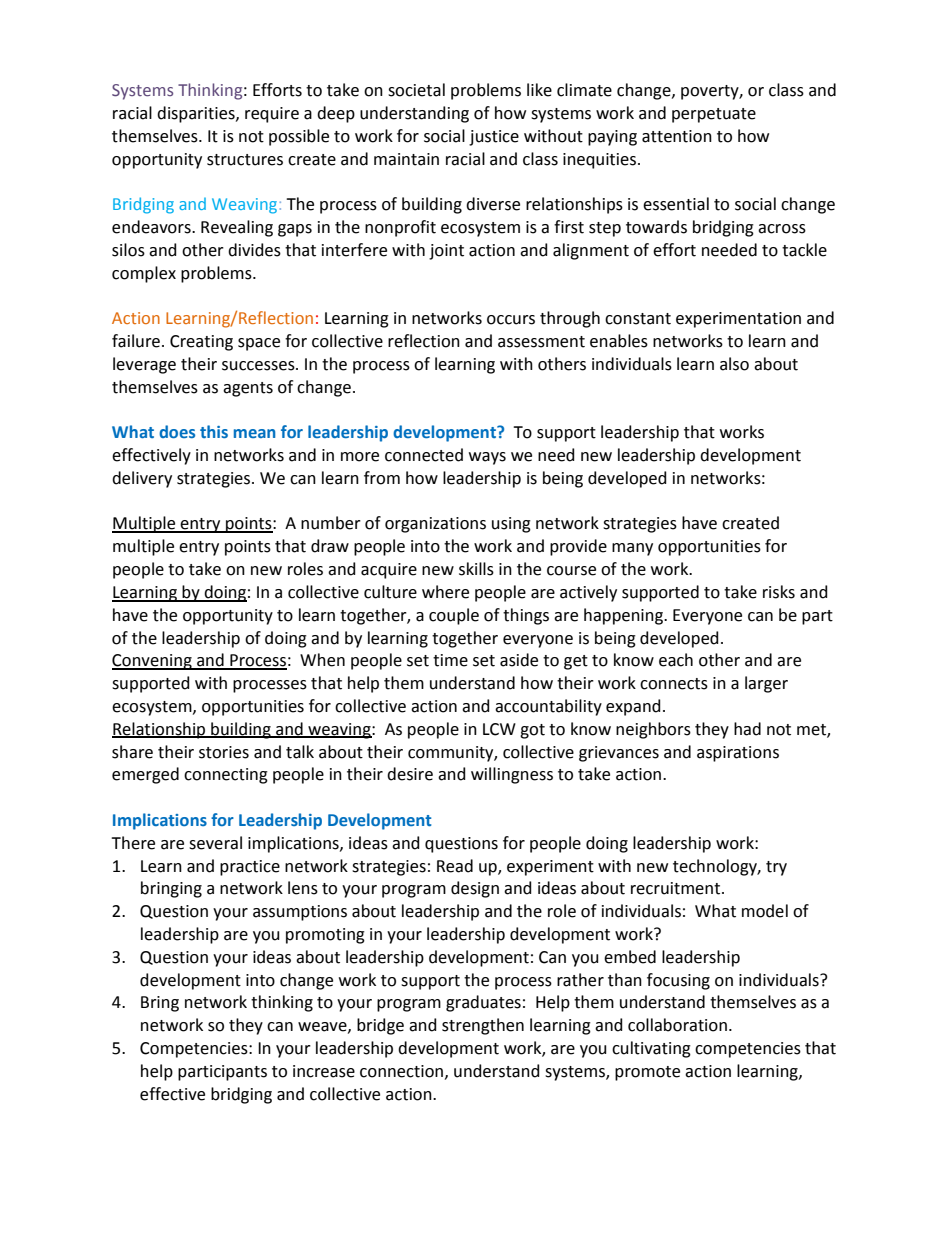 Image resolution: width=952 pixels, height=1233 pixels. I want to click on had, so click(747, 729).
